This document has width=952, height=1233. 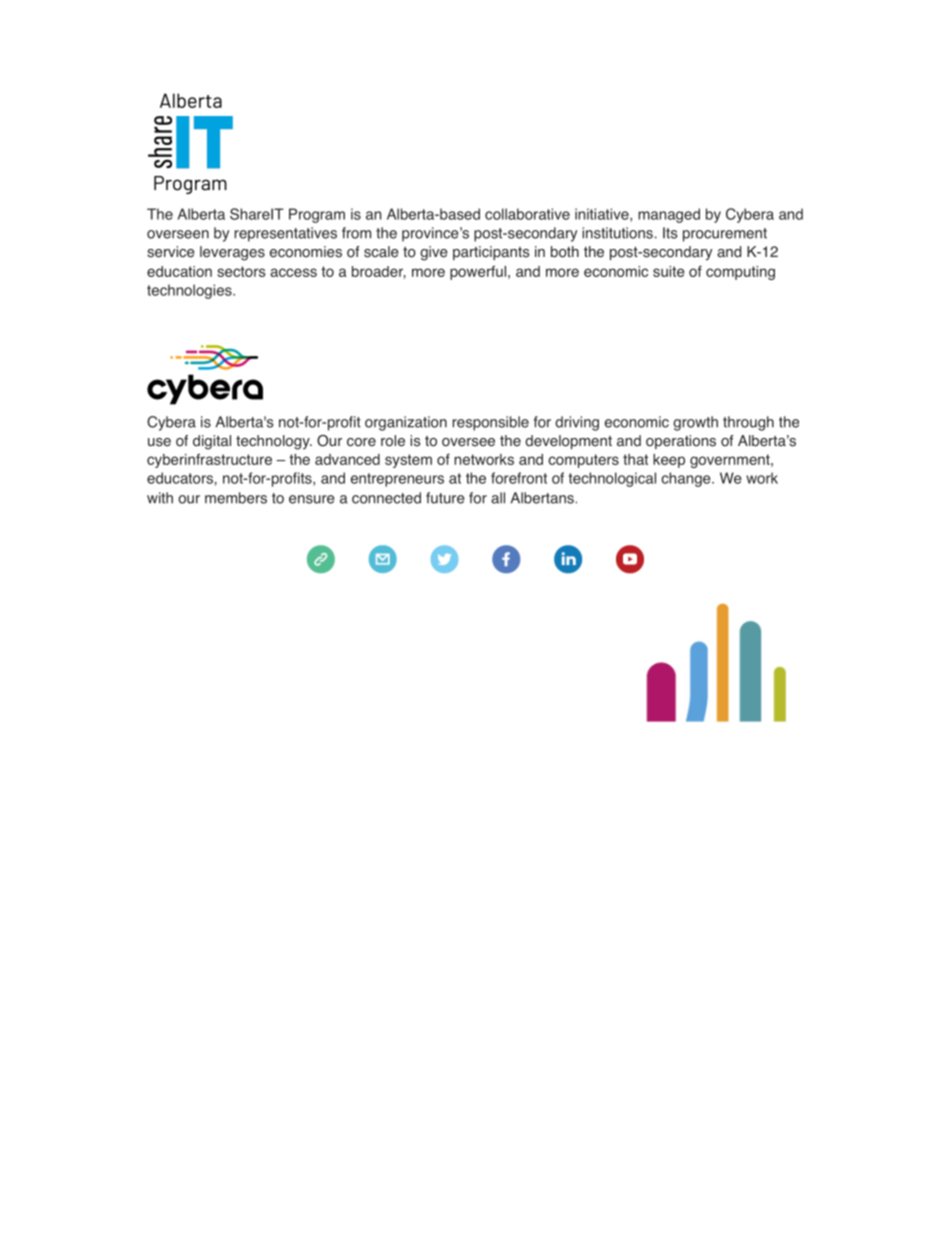 I want to click on digital, so click(x=212, y=442).
